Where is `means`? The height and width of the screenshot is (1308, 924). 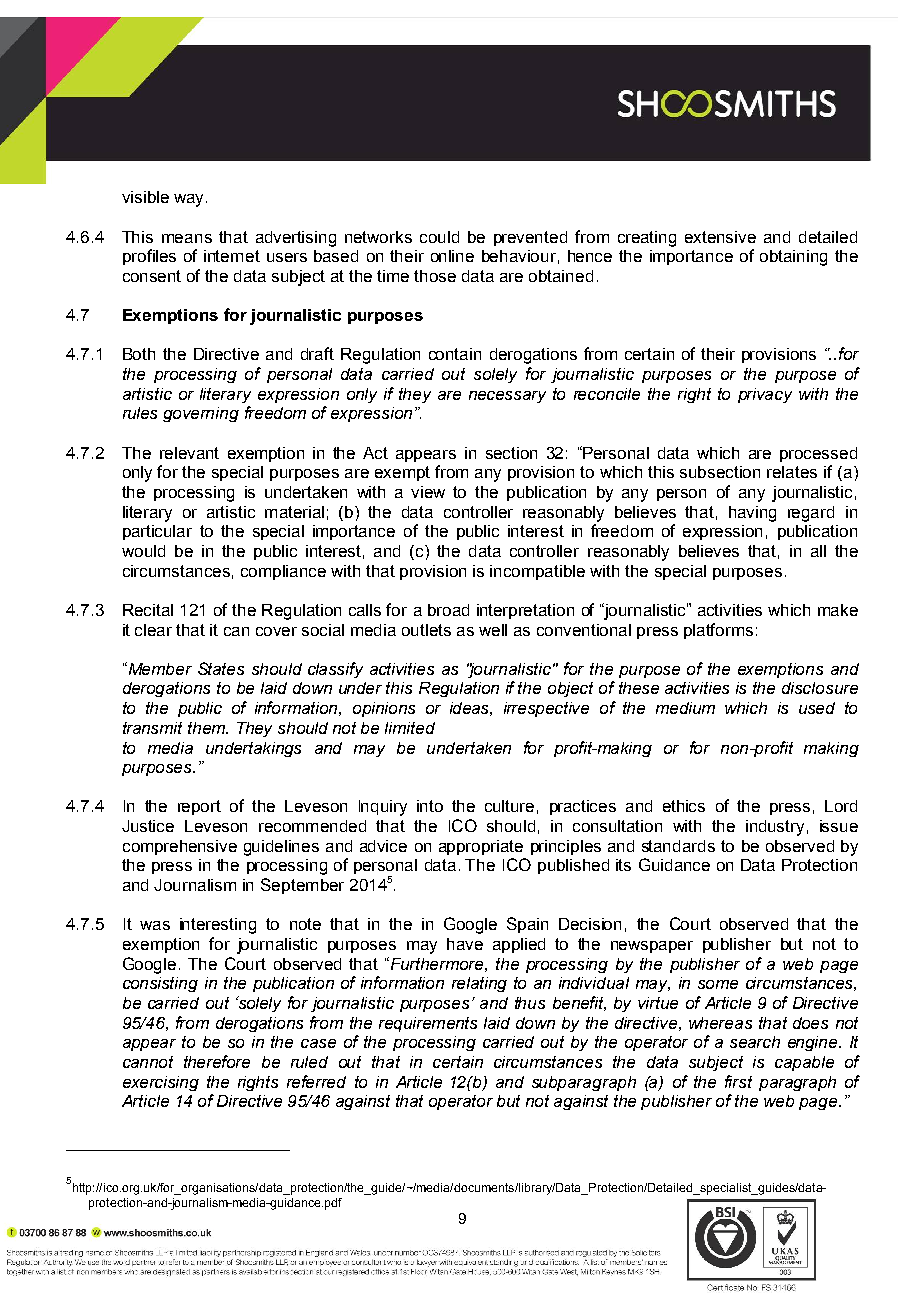
means is located at coordinates (187, 238).
